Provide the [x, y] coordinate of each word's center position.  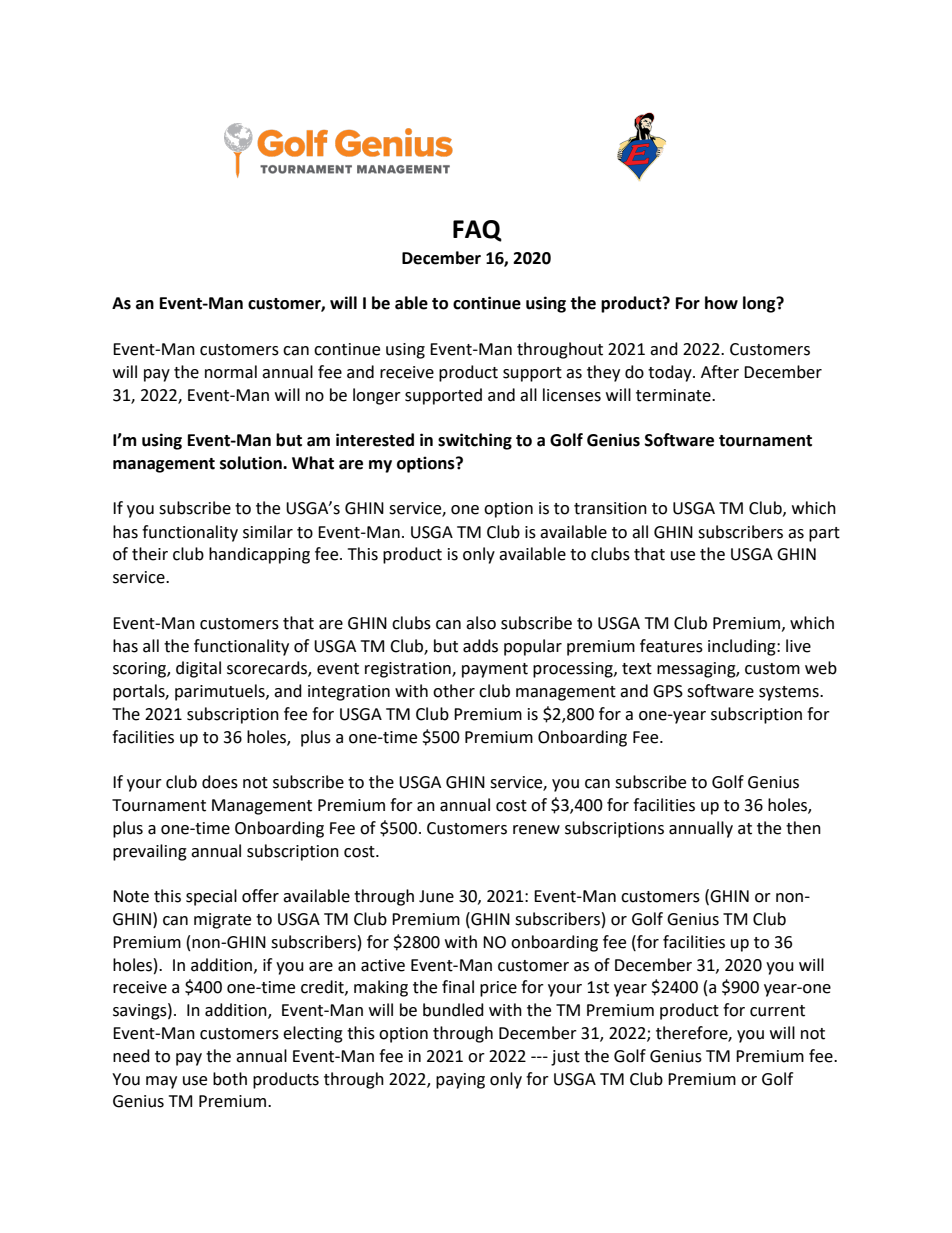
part [824, 534]
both [230, 1079]
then [803, 828]
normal [231, 372]
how [721, 303]
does [220, 782]
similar [268, 532]
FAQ [477, 231]
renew [536, 830]
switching [475, 441]
